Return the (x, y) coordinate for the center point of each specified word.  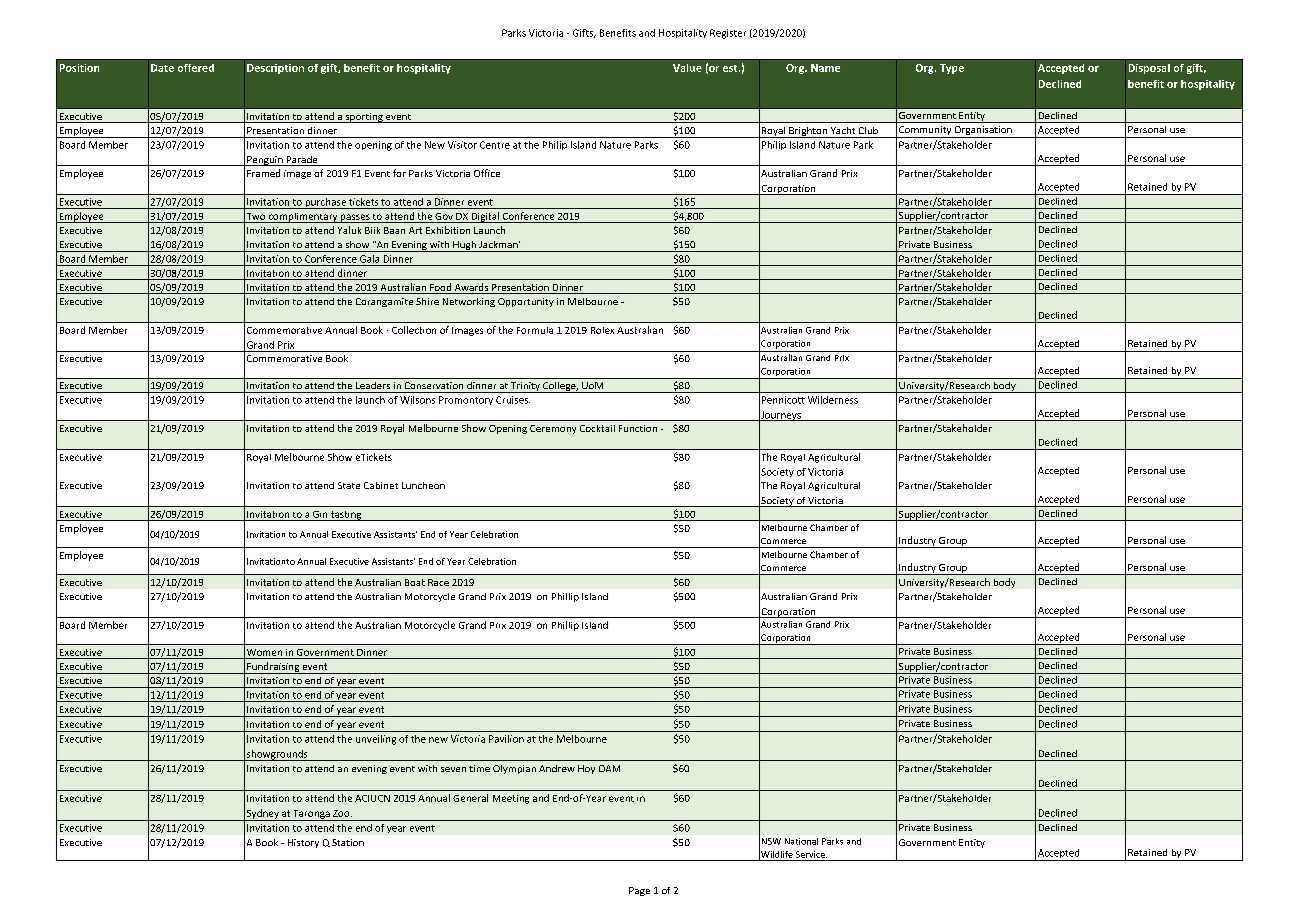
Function (638, 428)
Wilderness (833, 400)
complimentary (303, 218)
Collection (414, 330)
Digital (485, 217)
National (801, 841)
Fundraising (273, 668)
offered (196, 68)
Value (687, 68)
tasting (346, 516)
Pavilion (506, 739)
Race (438, 582)
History (303, 843)
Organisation (983, 132)
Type (952, 69)
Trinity (525, 387)
